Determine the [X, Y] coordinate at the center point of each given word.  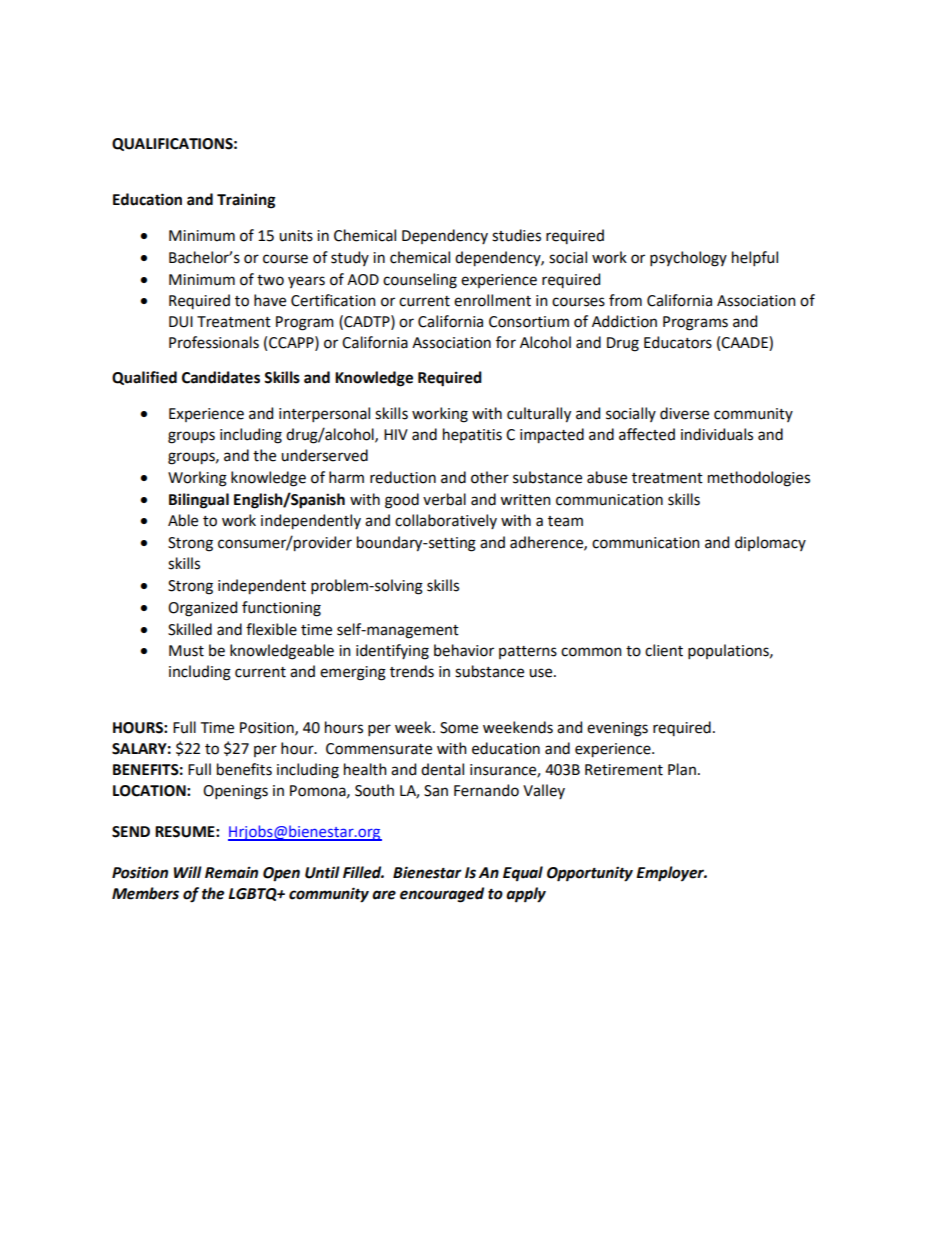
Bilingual [199, 501]
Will [188, 872]
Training [246, 201]
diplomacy [770, 543]
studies [516, 235]
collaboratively [446, 521]
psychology [688, 259]
